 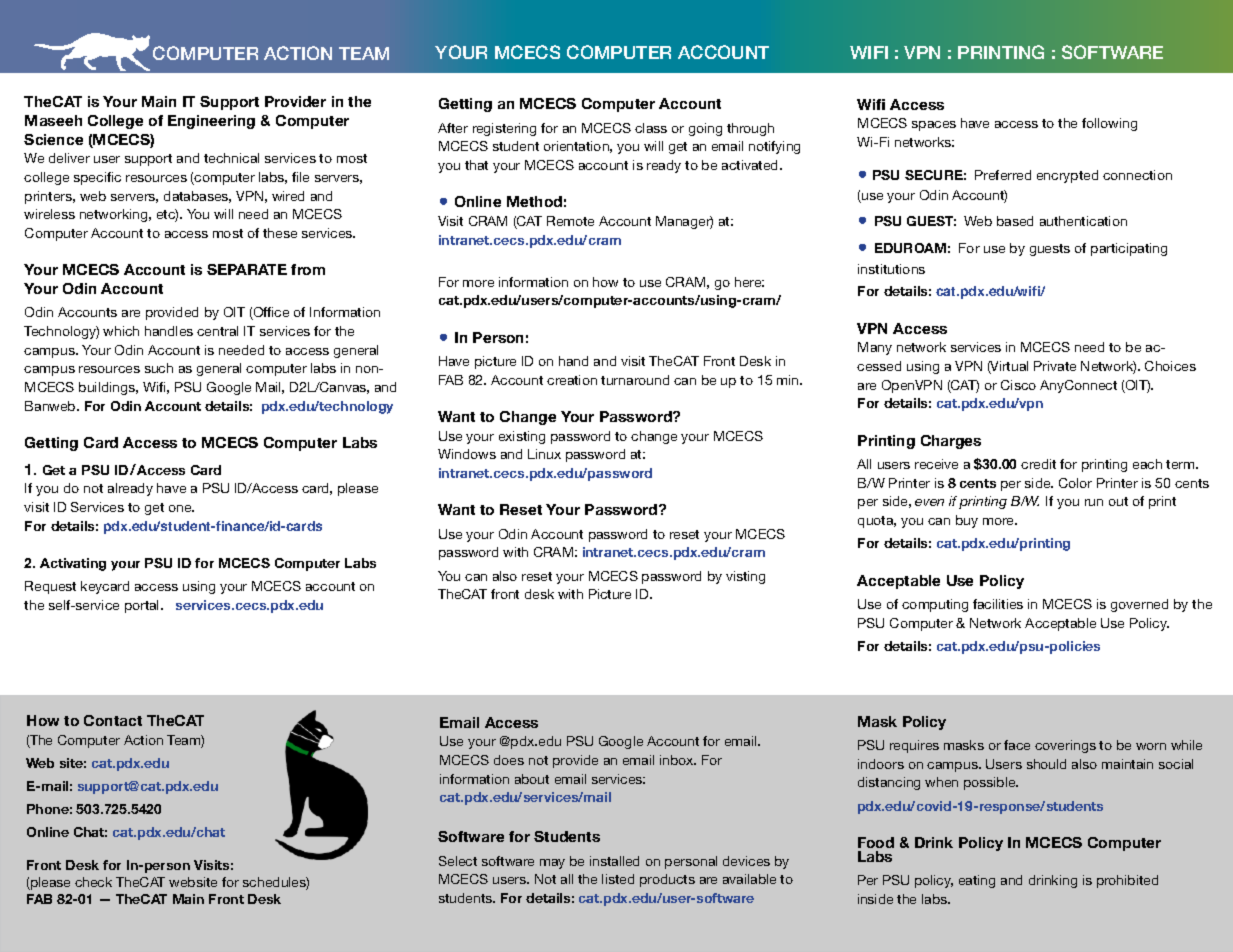 What do you see at coordinates (544, 454) in the screenshot?
I see `Linux` at bounding box center [544, 454].
